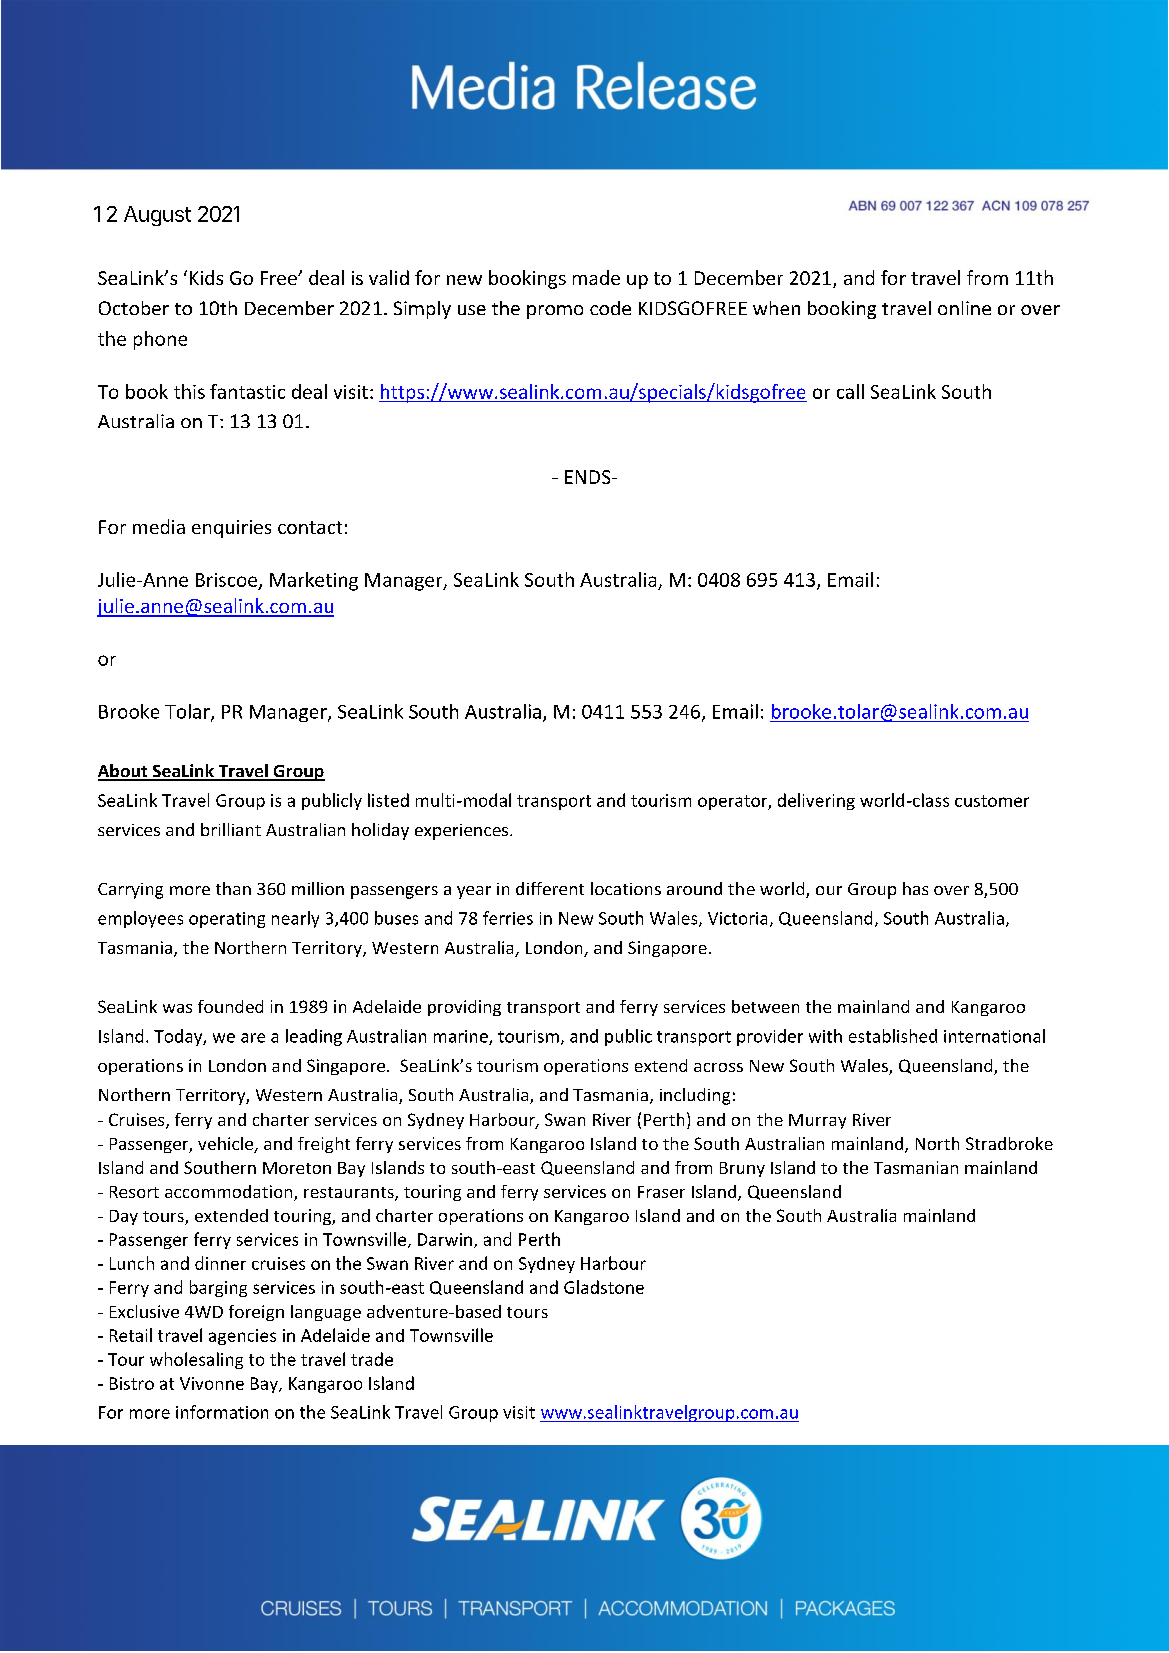 The image size is (1169, 1653). I want to click on Gladstone, so click(604, 1287).
